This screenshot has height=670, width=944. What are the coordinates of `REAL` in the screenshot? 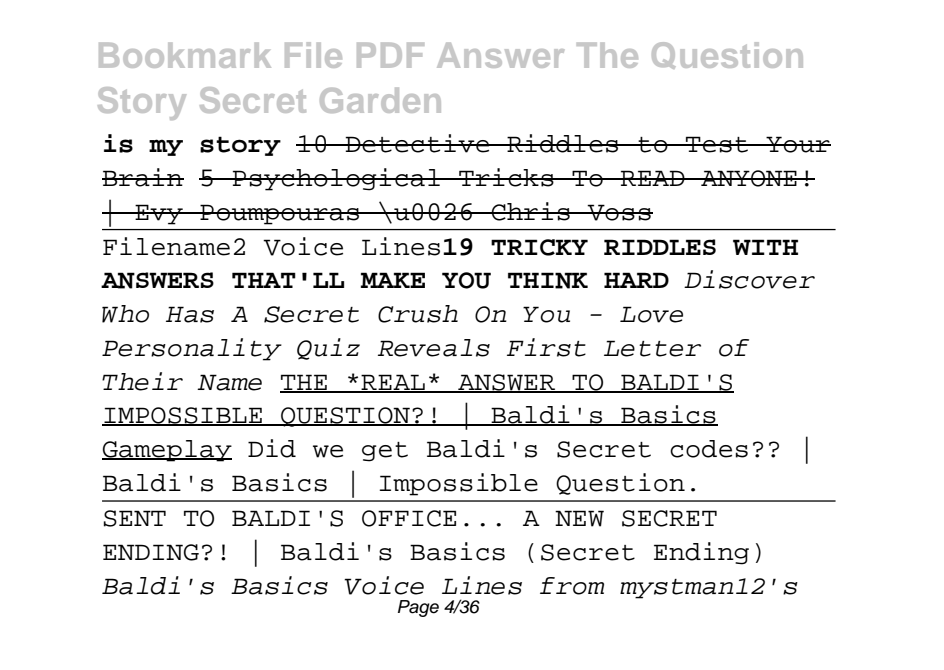 It's located at (393, 383).
